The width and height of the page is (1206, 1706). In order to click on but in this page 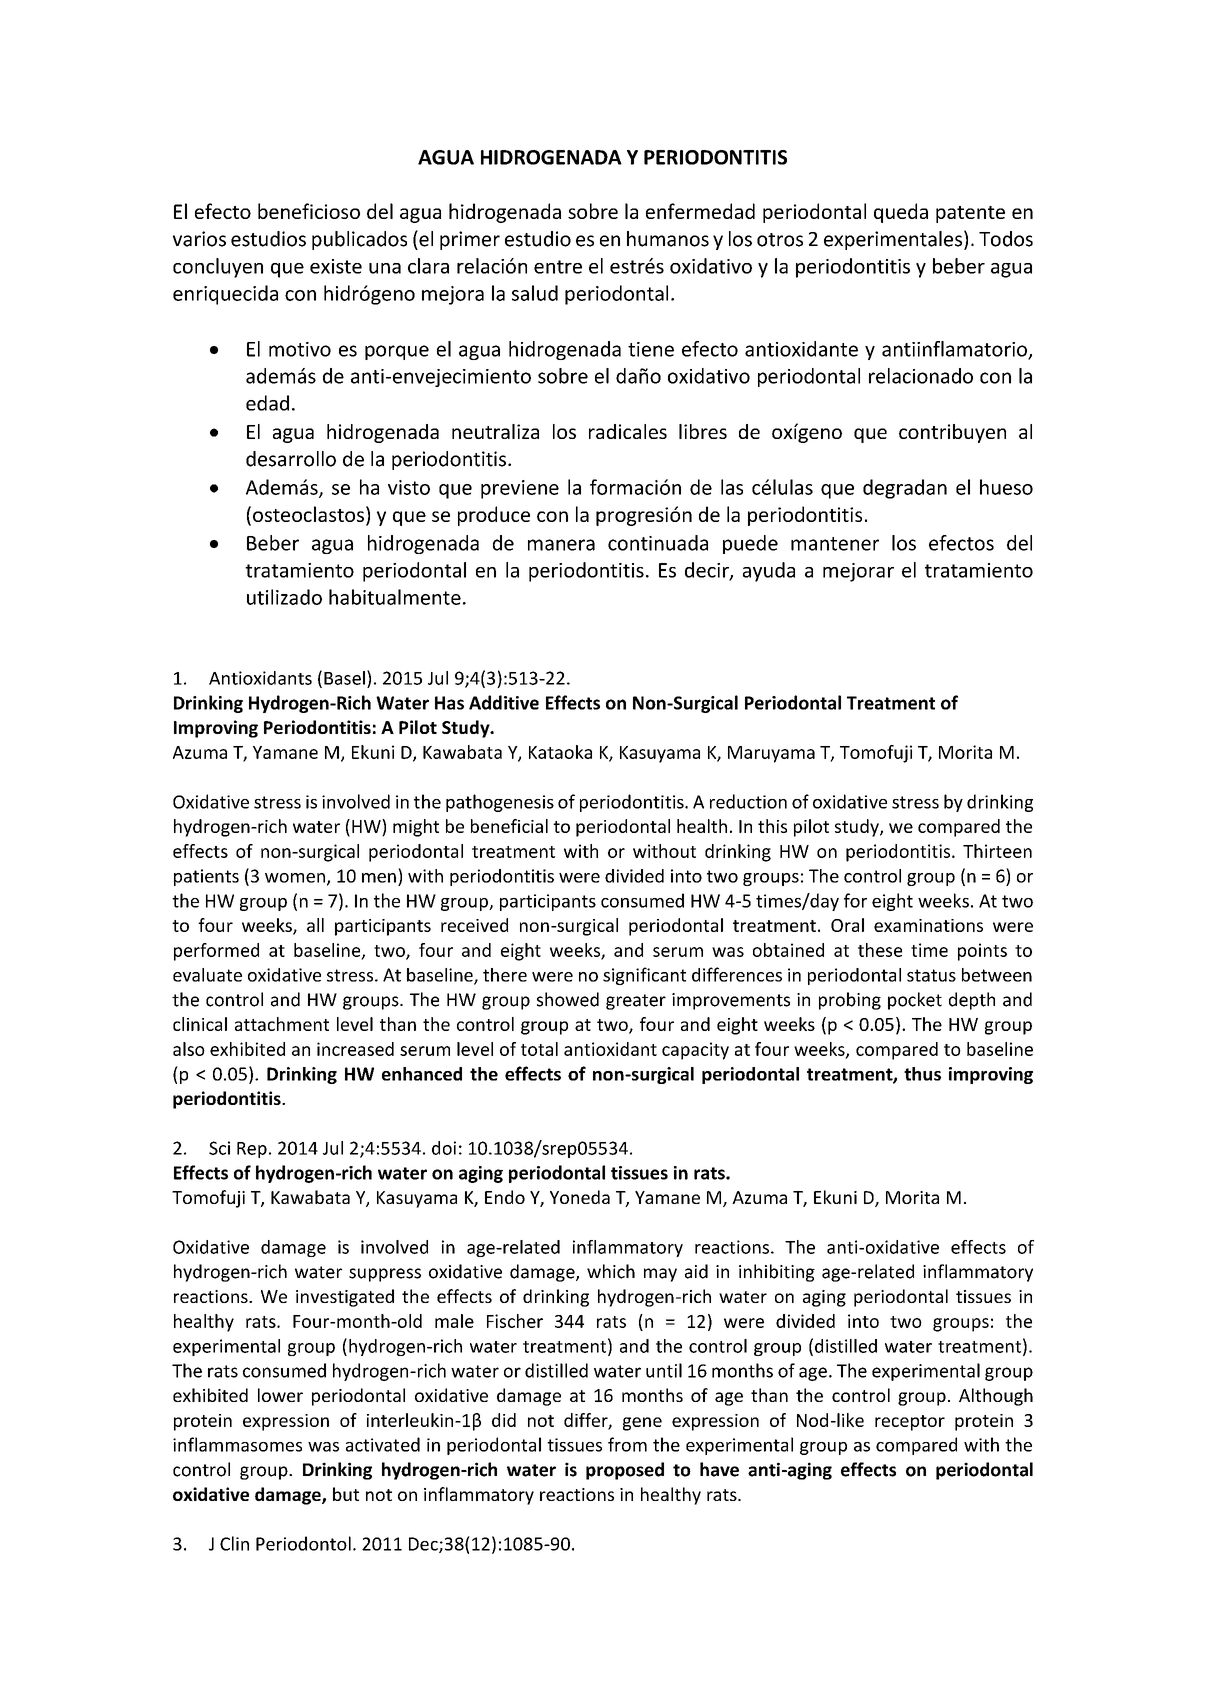, I will do `click(346, 1494)`.
